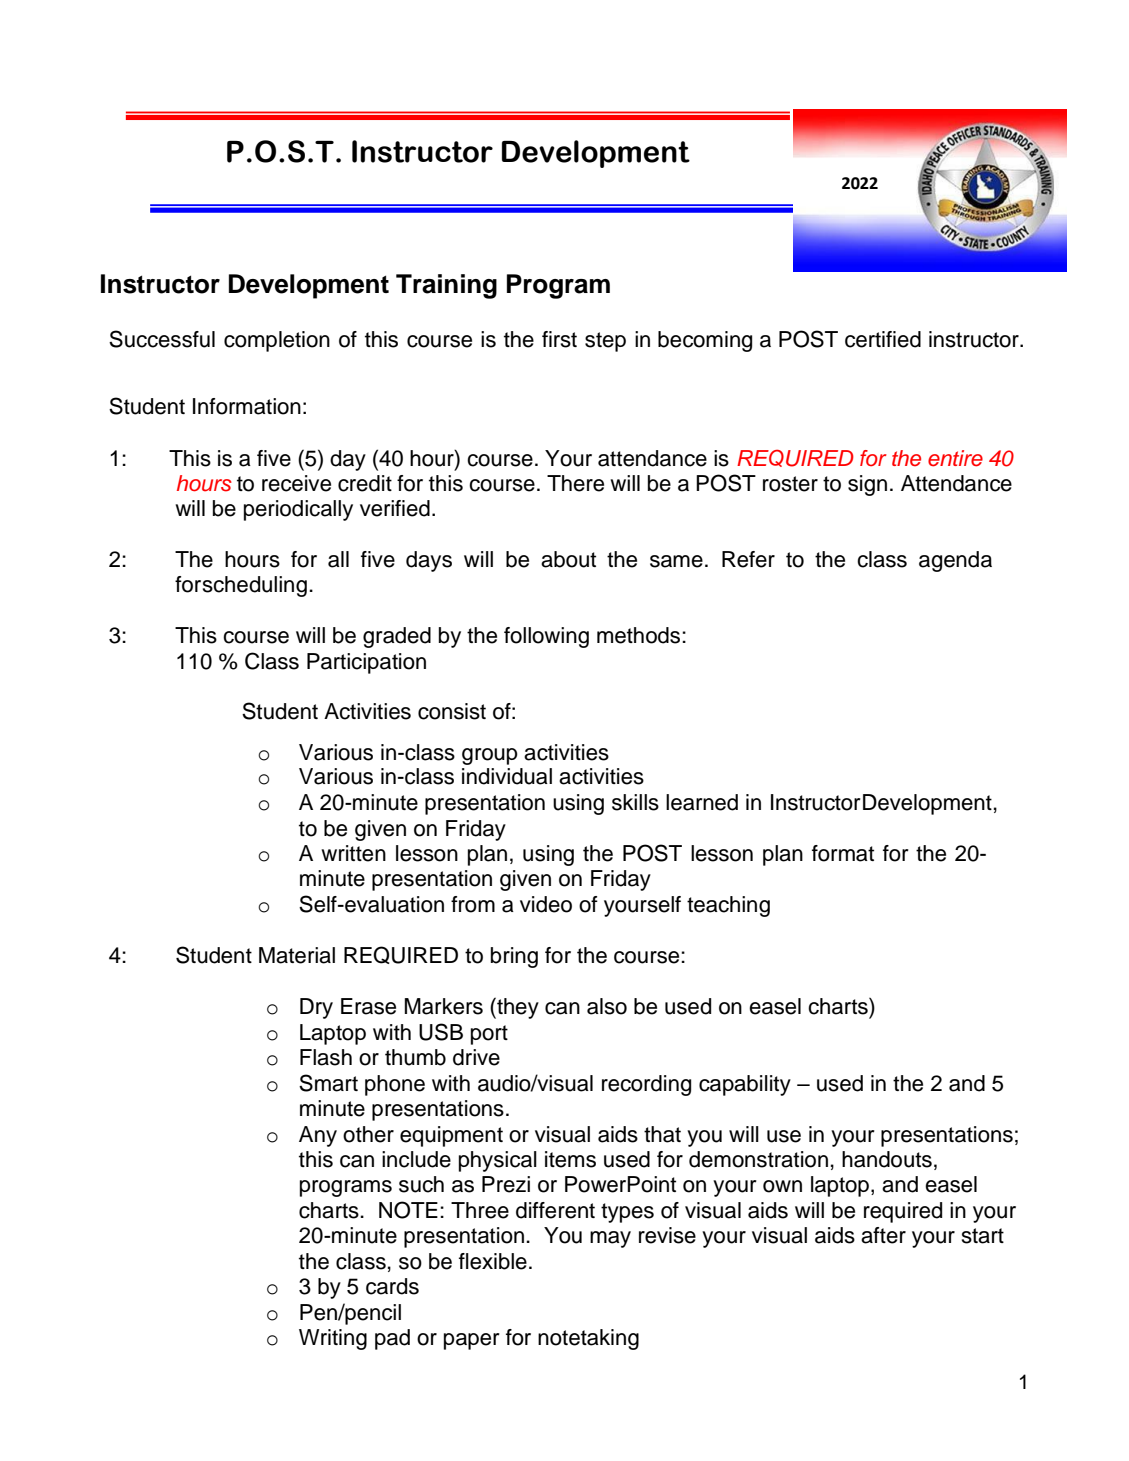  I want to click on completion, so click(277, 341).
